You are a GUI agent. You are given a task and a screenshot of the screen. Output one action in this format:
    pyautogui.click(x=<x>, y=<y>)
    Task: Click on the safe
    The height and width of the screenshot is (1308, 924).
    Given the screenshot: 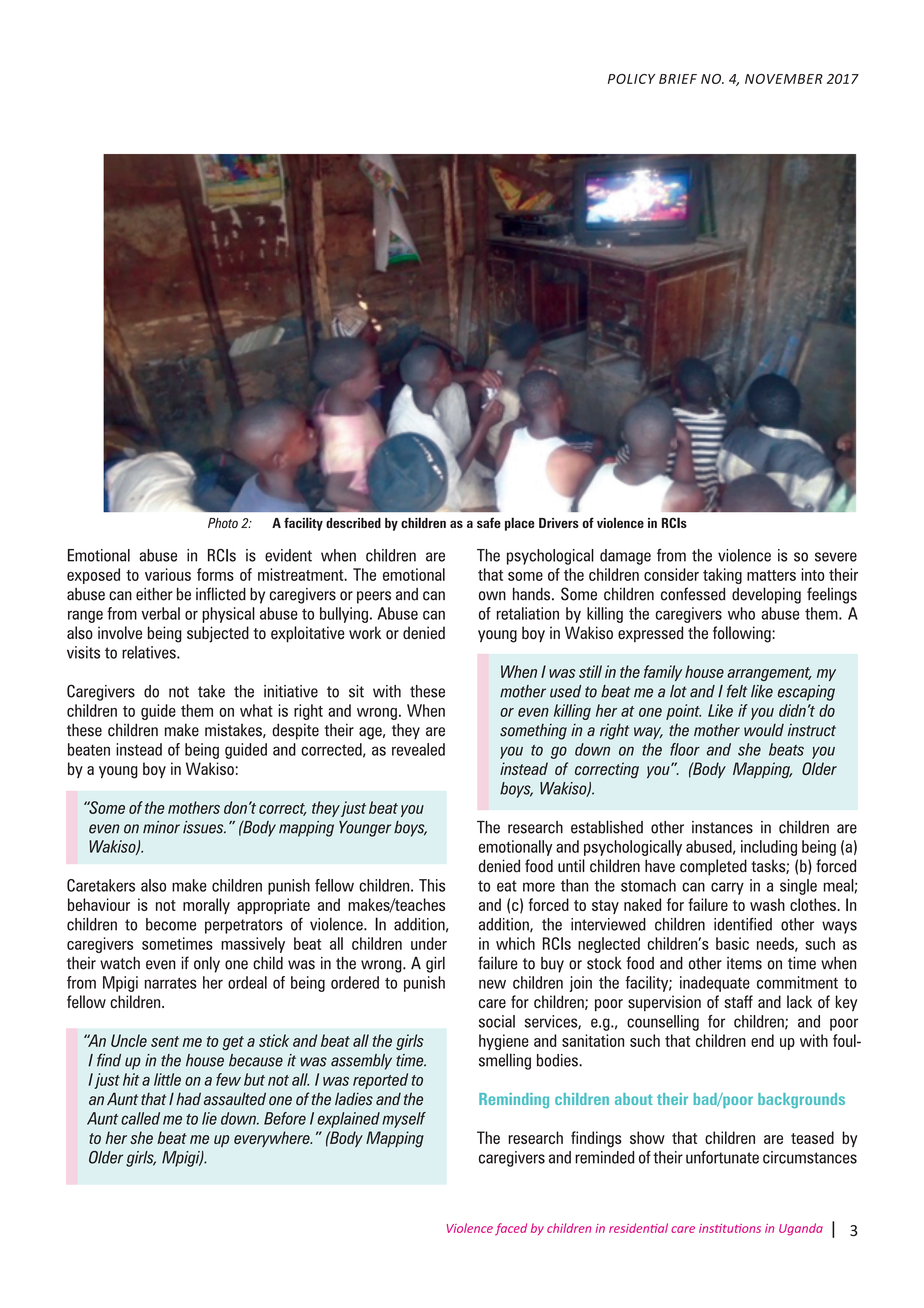 What is the action you would take?
    pyautogui.click(x=489, y=522)
